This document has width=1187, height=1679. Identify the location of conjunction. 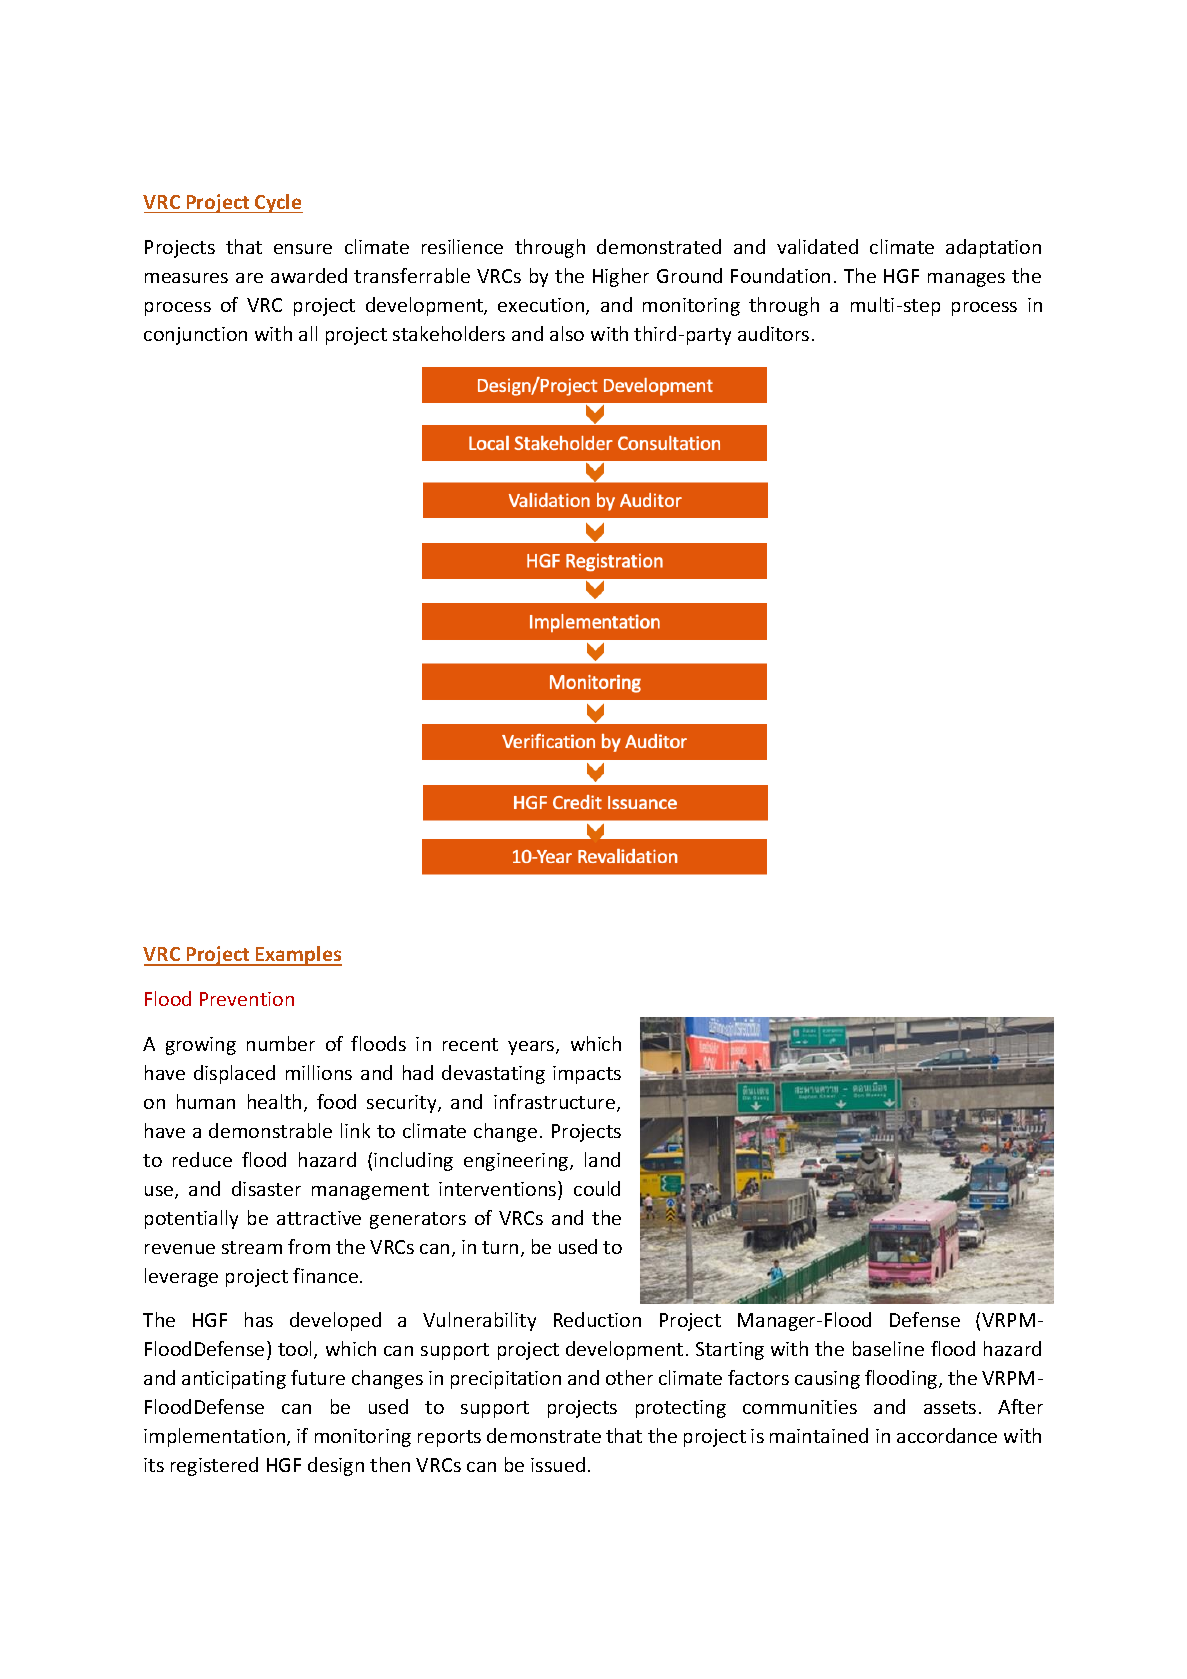
(195, 336).
